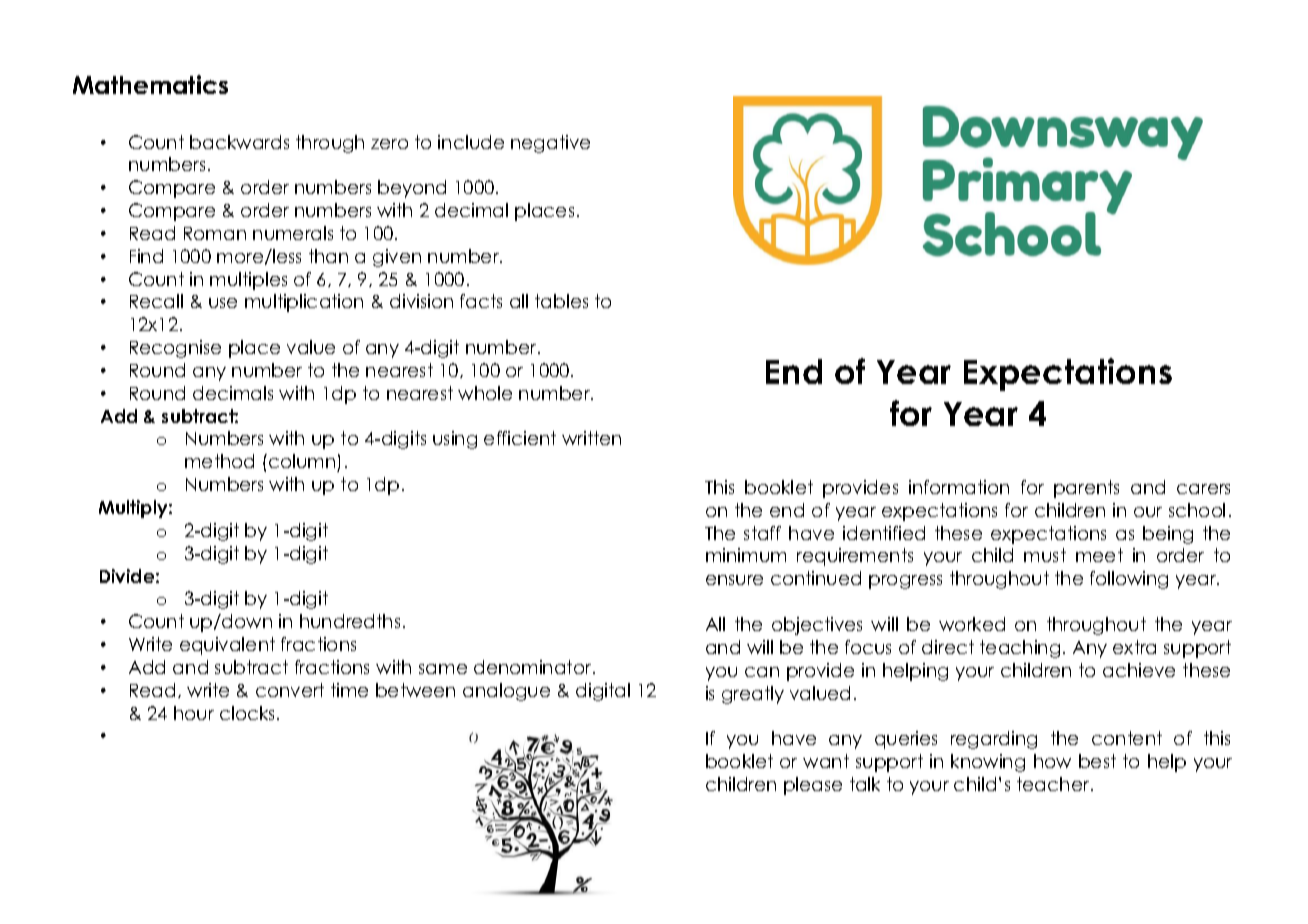 The height and width of the screenshot is (924, 1308). I want to click on facts, so click(481, 301).
